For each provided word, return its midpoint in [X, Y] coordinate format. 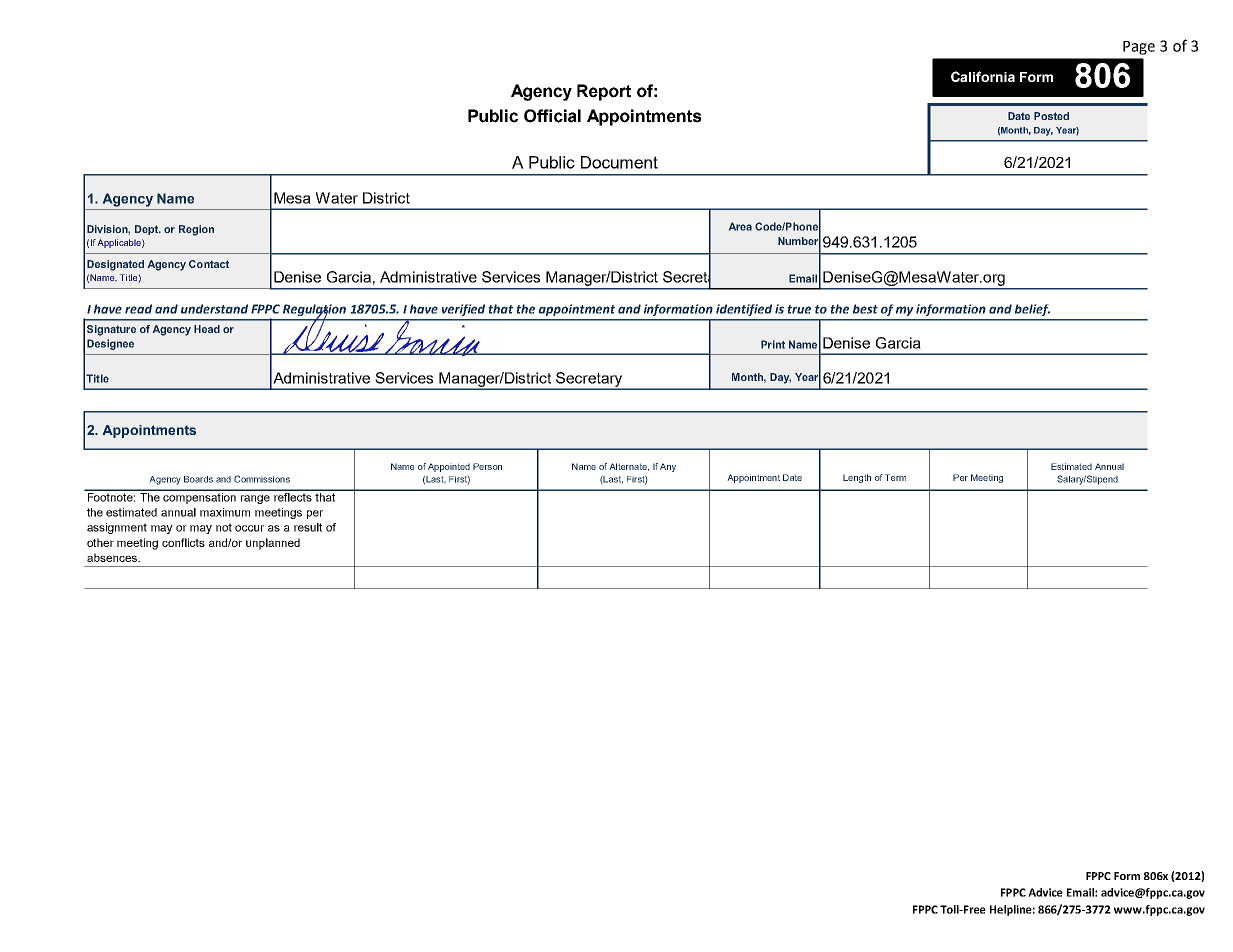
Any [668, 467]
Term [895, 477]
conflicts [183, 542]
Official [552, 116]
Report [604, 92]
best [865, 309]
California [983, 76]
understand [214, 309]
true [799, 309]
